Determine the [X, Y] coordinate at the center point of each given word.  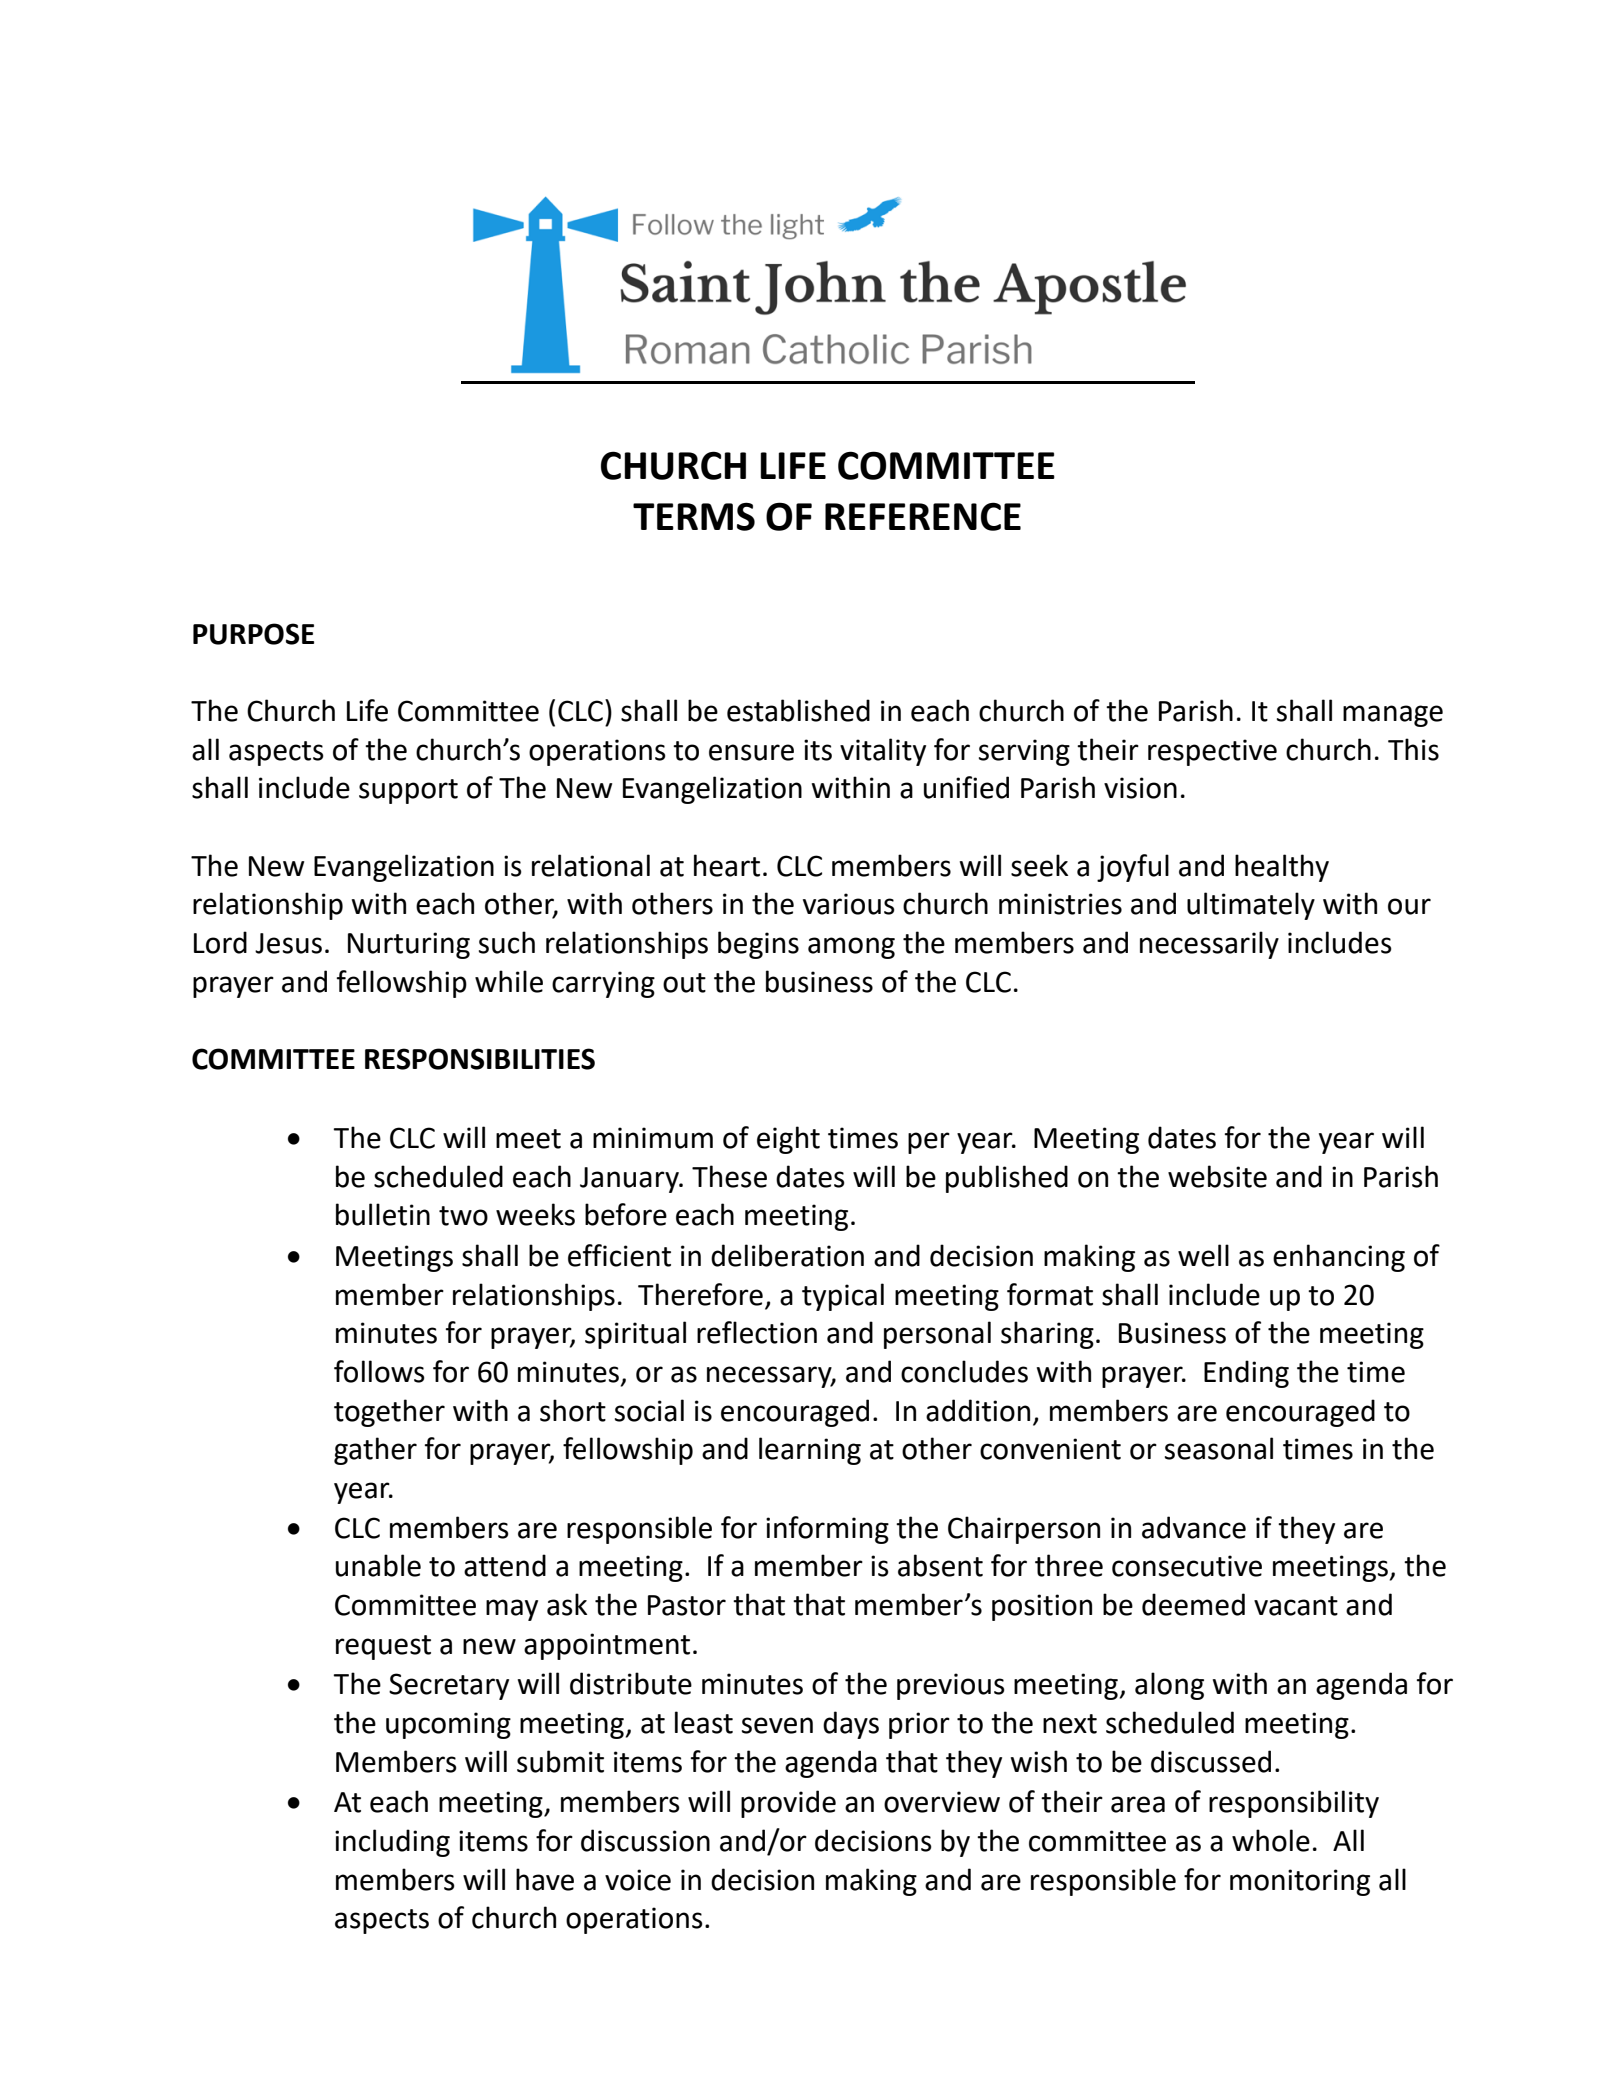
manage [1393, 716]
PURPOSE [253, 634]
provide [788, 1804]
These [729, 1176]
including [392, 1843]
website [1217, 1176]
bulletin [383, 1214]
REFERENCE [923, 516]
